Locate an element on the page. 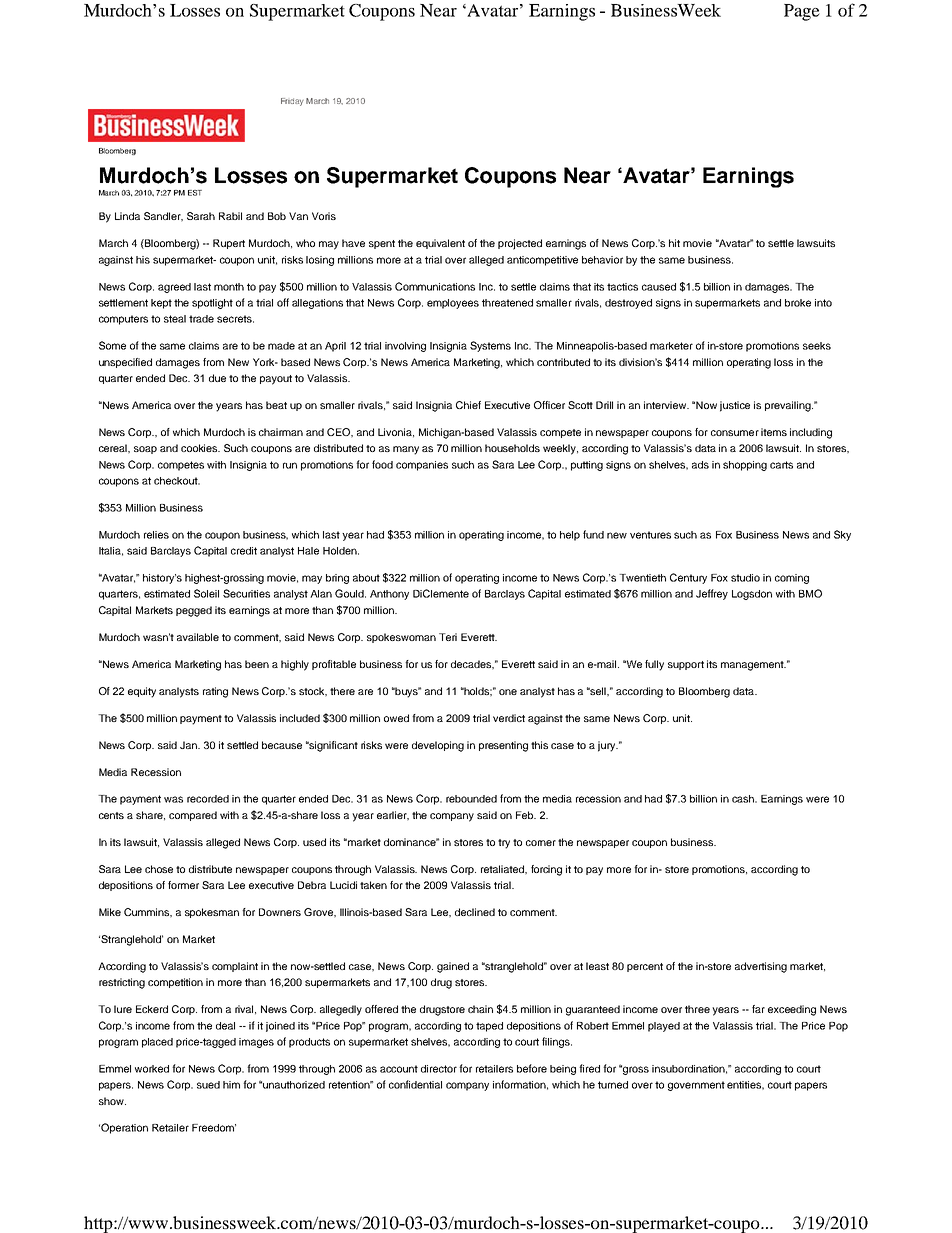 Image resolution: width=952 pixels, height=1233 pixels. due is located at coordinates (217, 378).
